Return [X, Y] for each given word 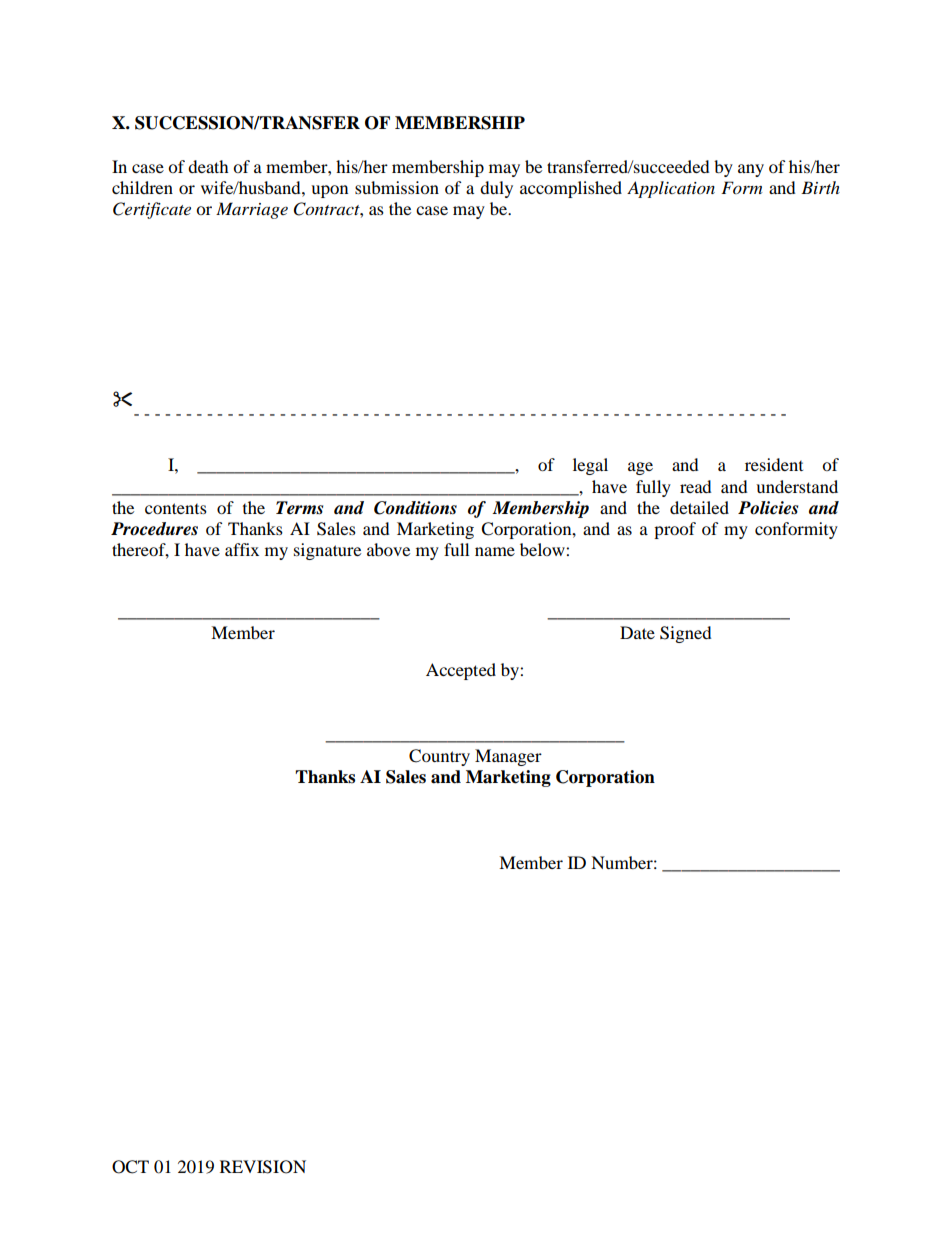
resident [774, 464]
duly [496, 189]
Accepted [461, 671]
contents [176, 508]
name [495, 551]
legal [590, 466]
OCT [130, 1167]
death [208, 166]
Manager [508, 757]
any [751, 170]
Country [439, 757]
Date [637, 632]
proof [675, 530]
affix [242, 549]
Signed [686, 634]
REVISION [263, 1167]
